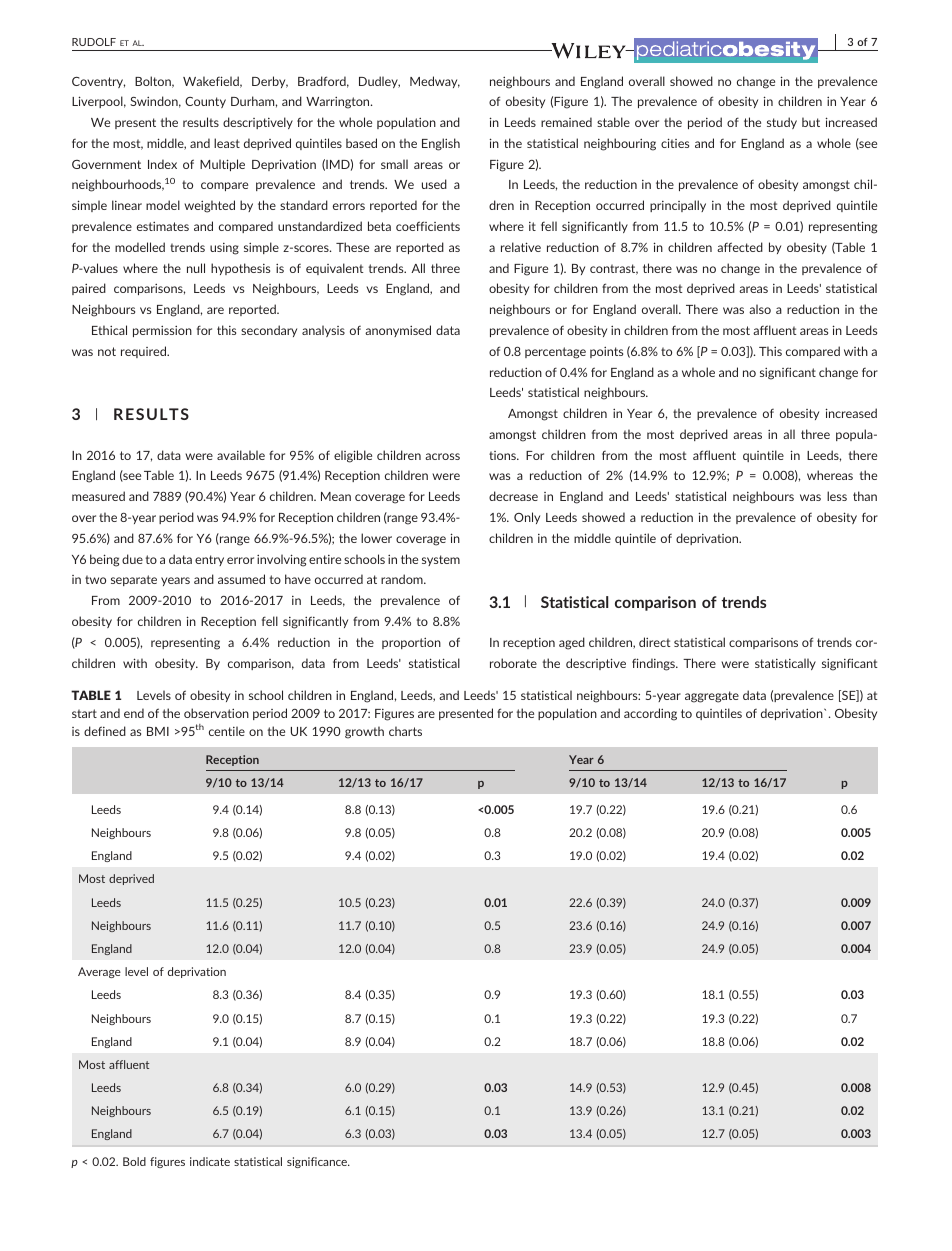  Describe the element at coordinates (398, 331) in the screenshot. I see `anonymised` at that location.
